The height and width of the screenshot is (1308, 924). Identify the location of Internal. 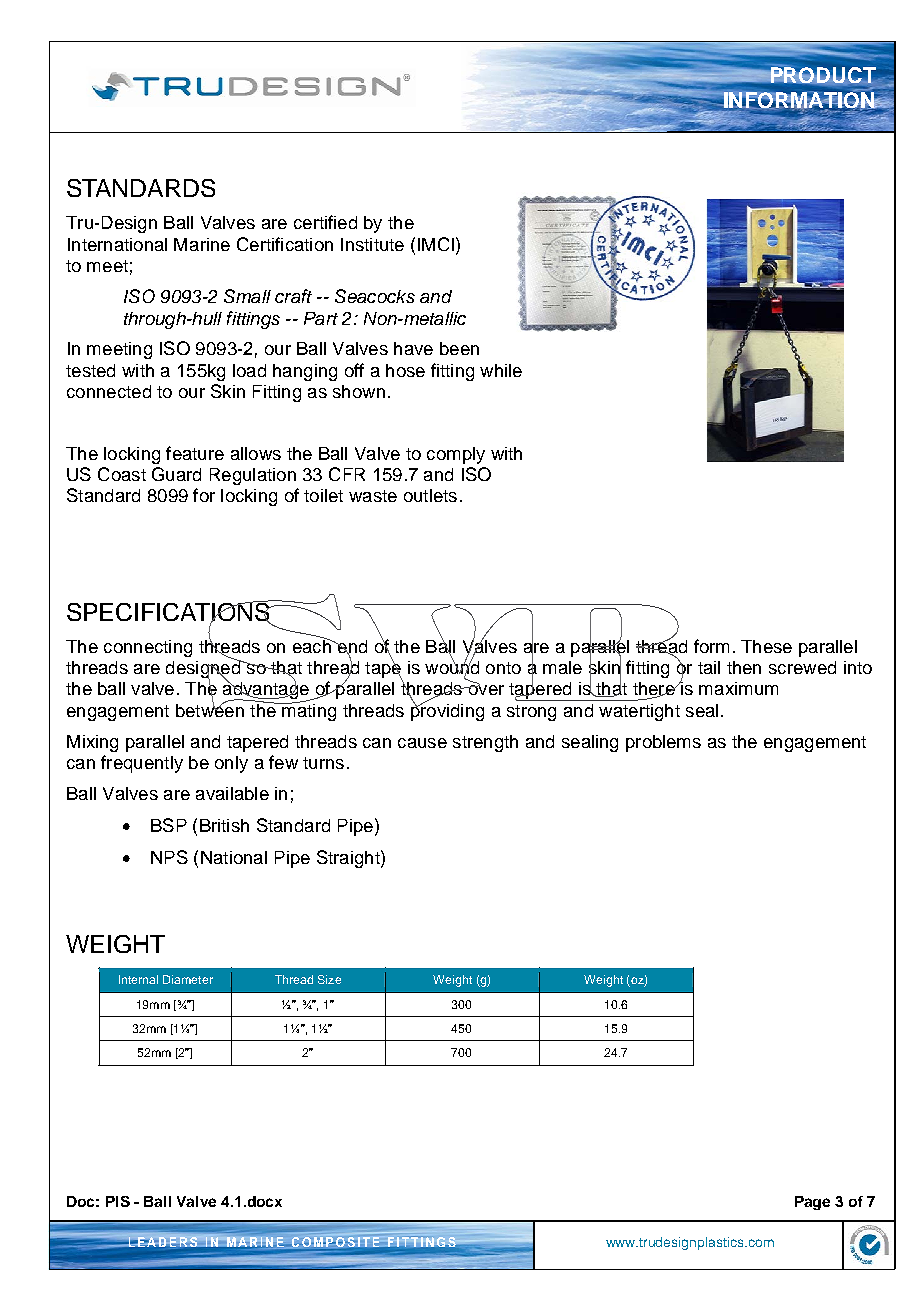
(138, 979).
